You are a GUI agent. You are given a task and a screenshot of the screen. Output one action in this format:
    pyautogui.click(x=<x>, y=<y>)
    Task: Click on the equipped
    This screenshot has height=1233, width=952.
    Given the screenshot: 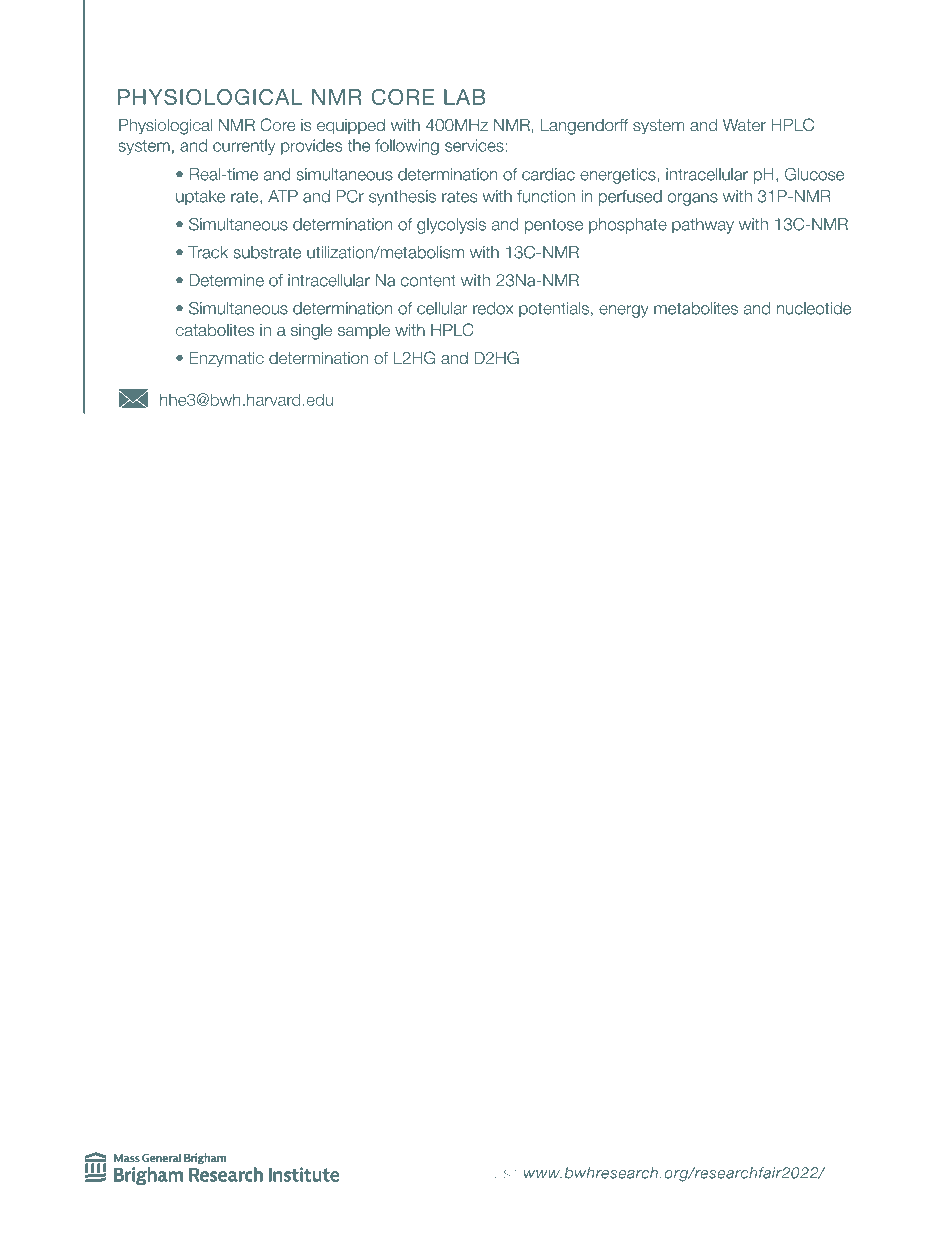 What is the action you would take?
    pyautogui.click(x=351, y=126)
